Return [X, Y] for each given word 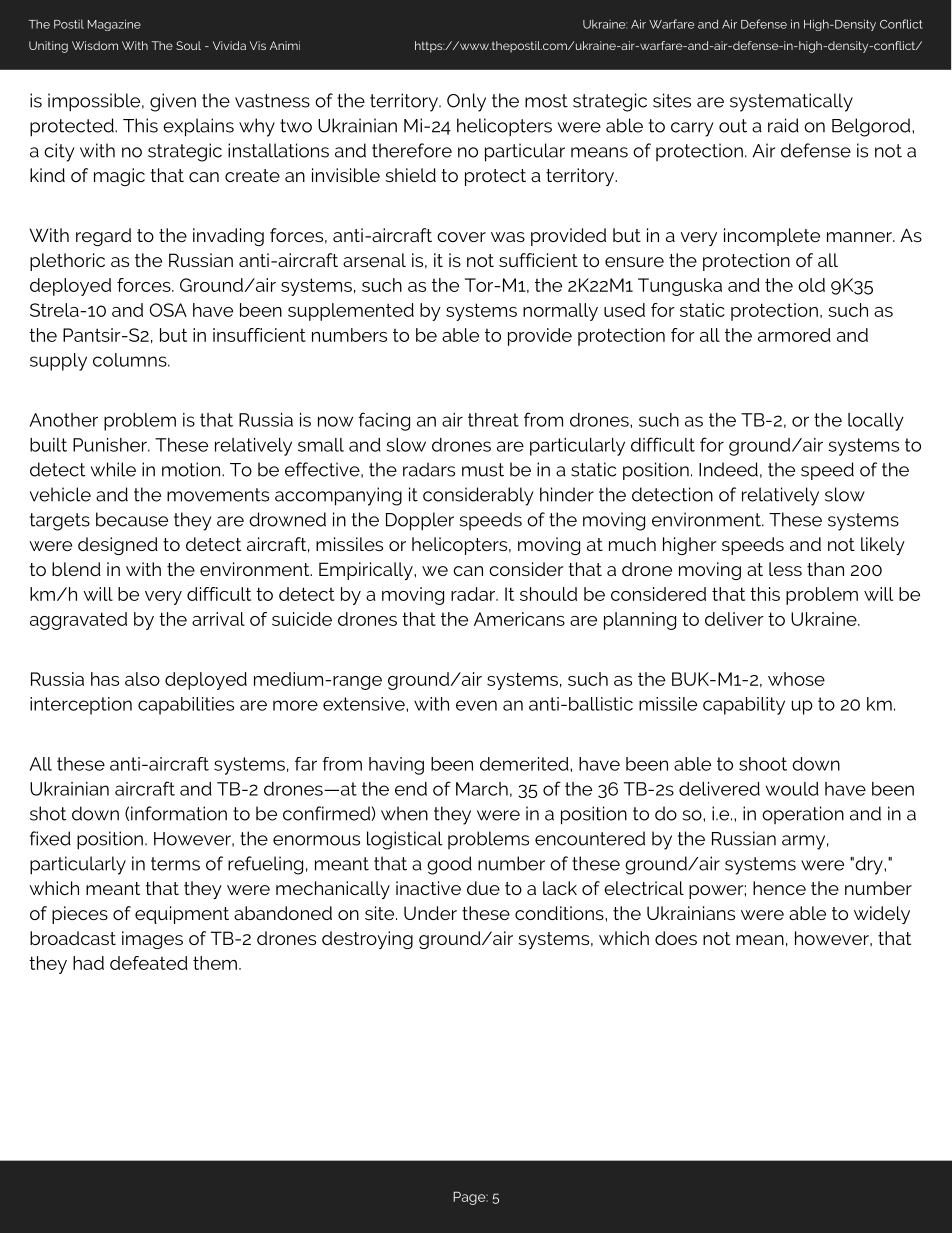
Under [430, 913]
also [142, 679]
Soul [188, 45]
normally [560, 312]
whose [796, 679]
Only [466, 102]
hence [779, 888]
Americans [519, 619]
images [152, 940]
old [811, 285]
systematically [791, 102]
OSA [168, 310]
